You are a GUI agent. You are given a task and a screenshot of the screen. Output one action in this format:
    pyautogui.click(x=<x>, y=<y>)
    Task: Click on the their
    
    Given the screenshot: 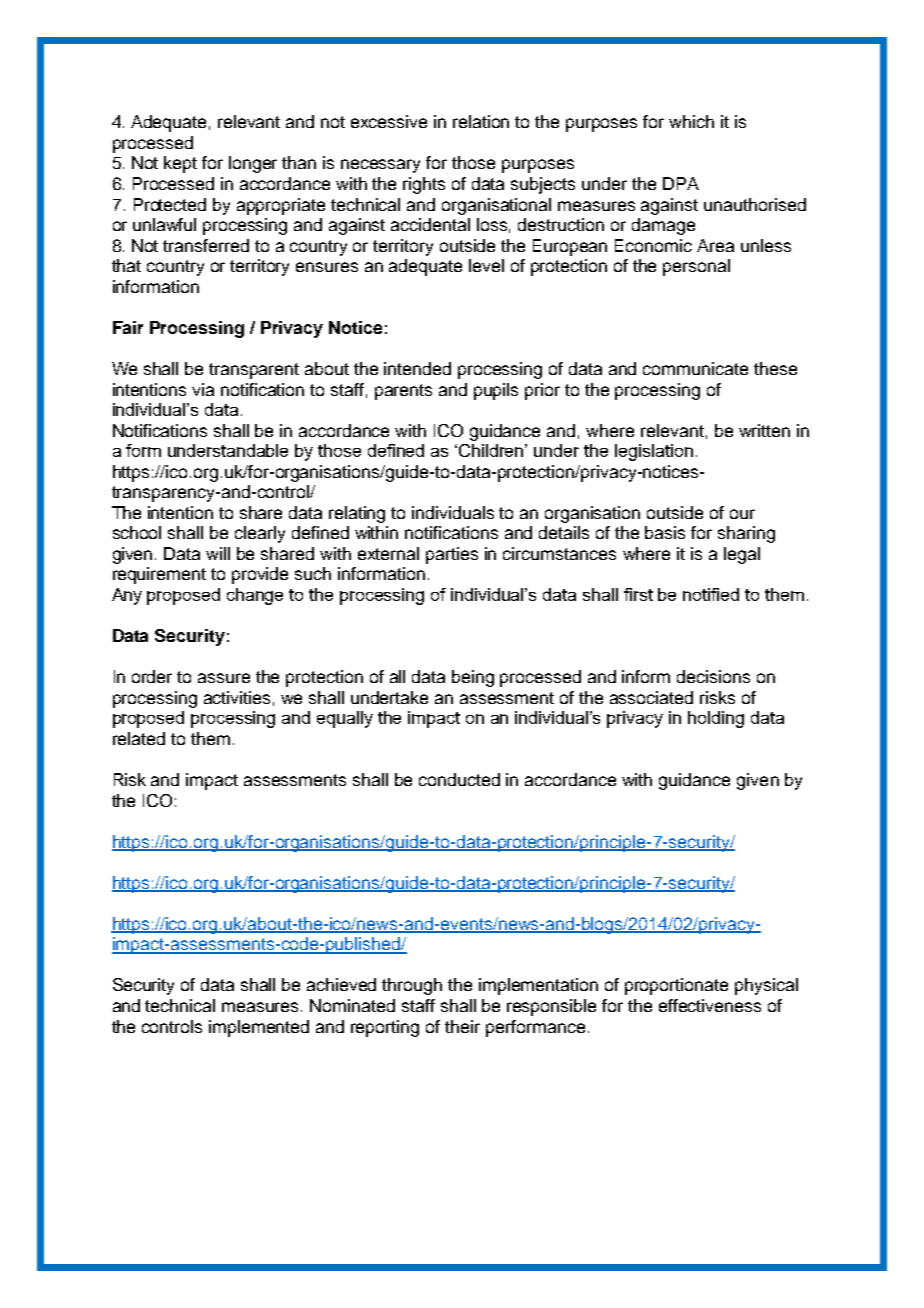 What is the action you would take?
    pyautogui.click(x=462, y=1026)
